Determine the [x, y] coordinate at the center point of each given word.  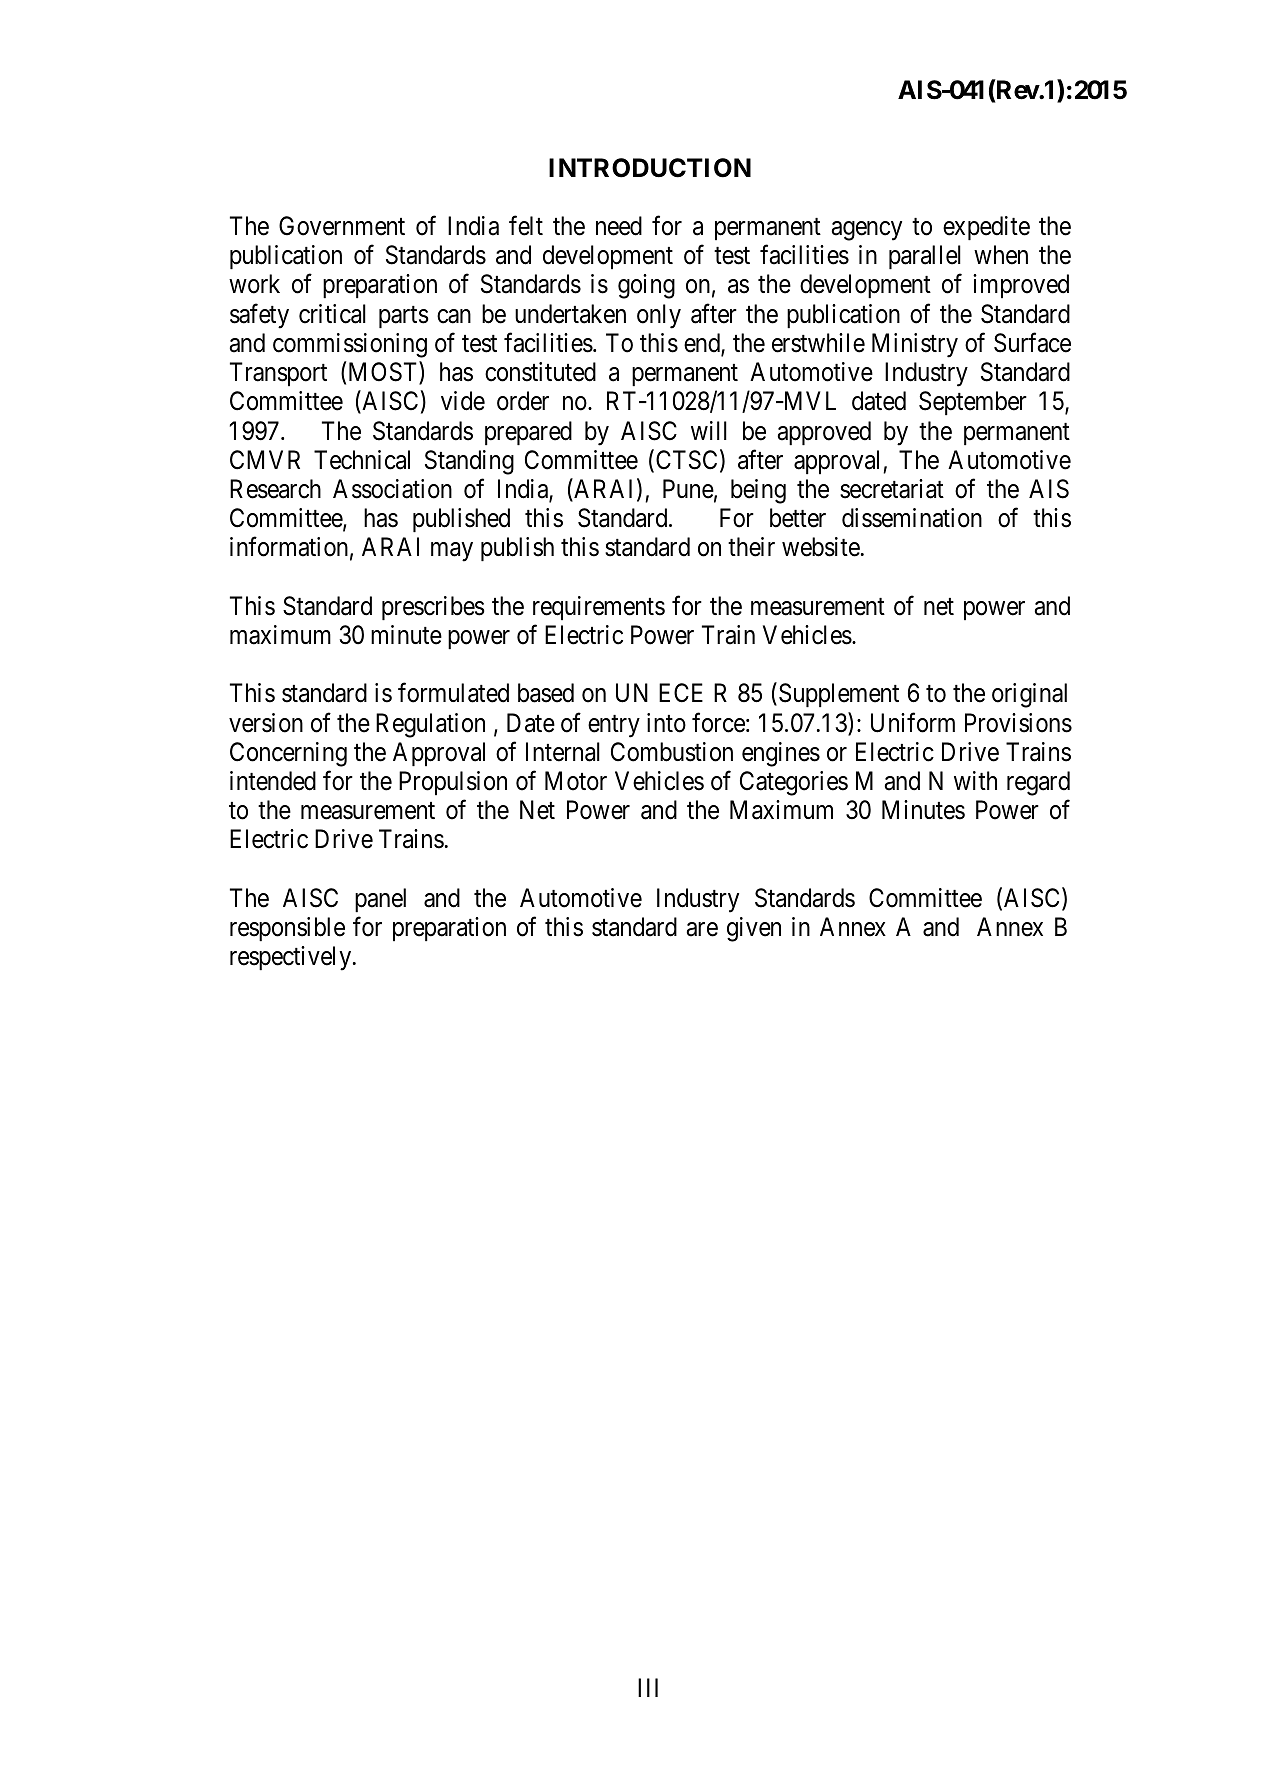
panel [380, 900]
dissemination [912, 518]
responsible [287, 929]
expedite [986, 228]
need [619, 226]
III [648, 1687]
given [754, 929]
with [975, 780]
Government [342, 226]
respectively [292, 958]
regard [1038, 783]
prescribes [433, 608]
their [751, 547]
